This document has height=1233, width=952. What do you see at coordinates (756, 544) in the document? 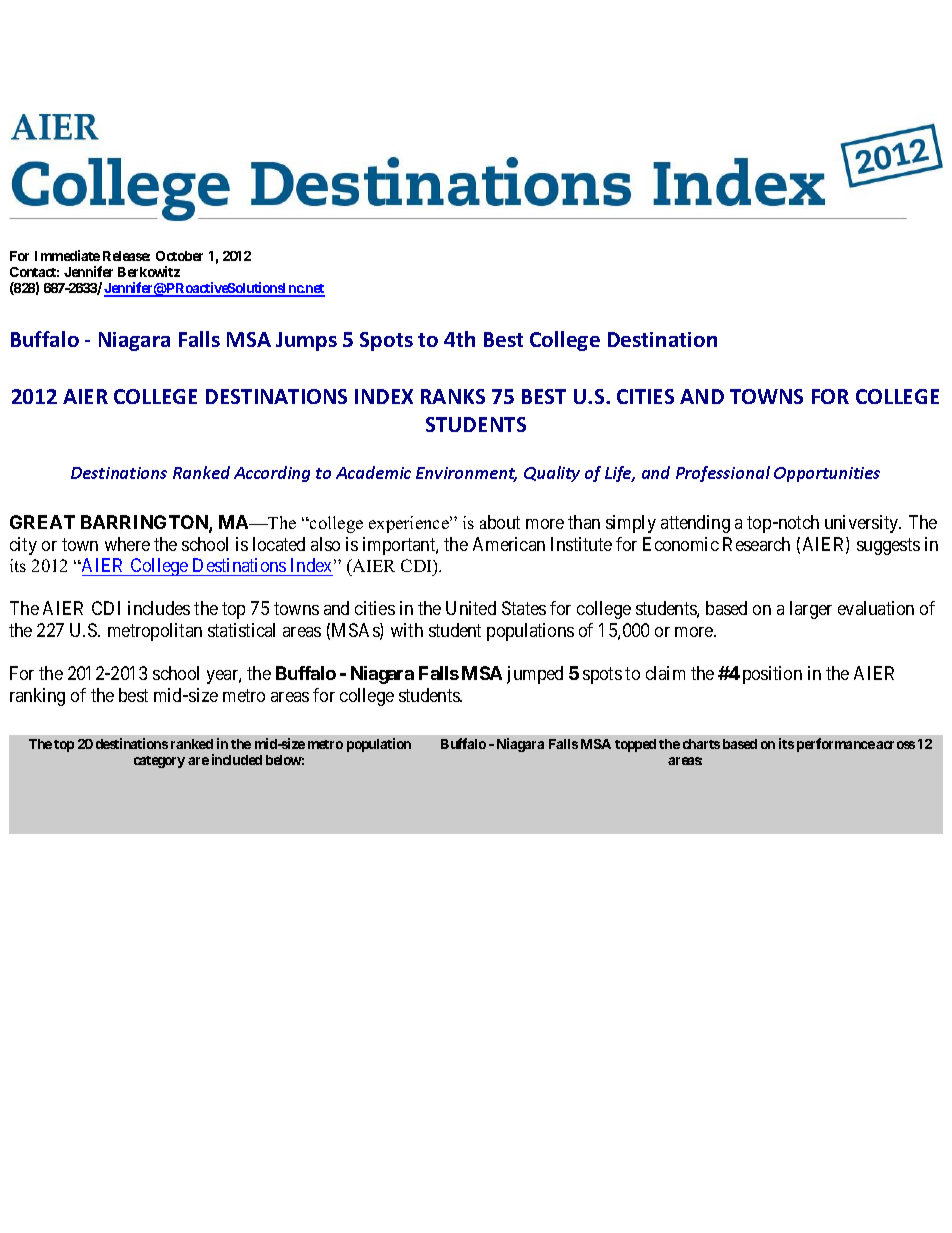
I see `Research` at bounding box center [756, 544].
